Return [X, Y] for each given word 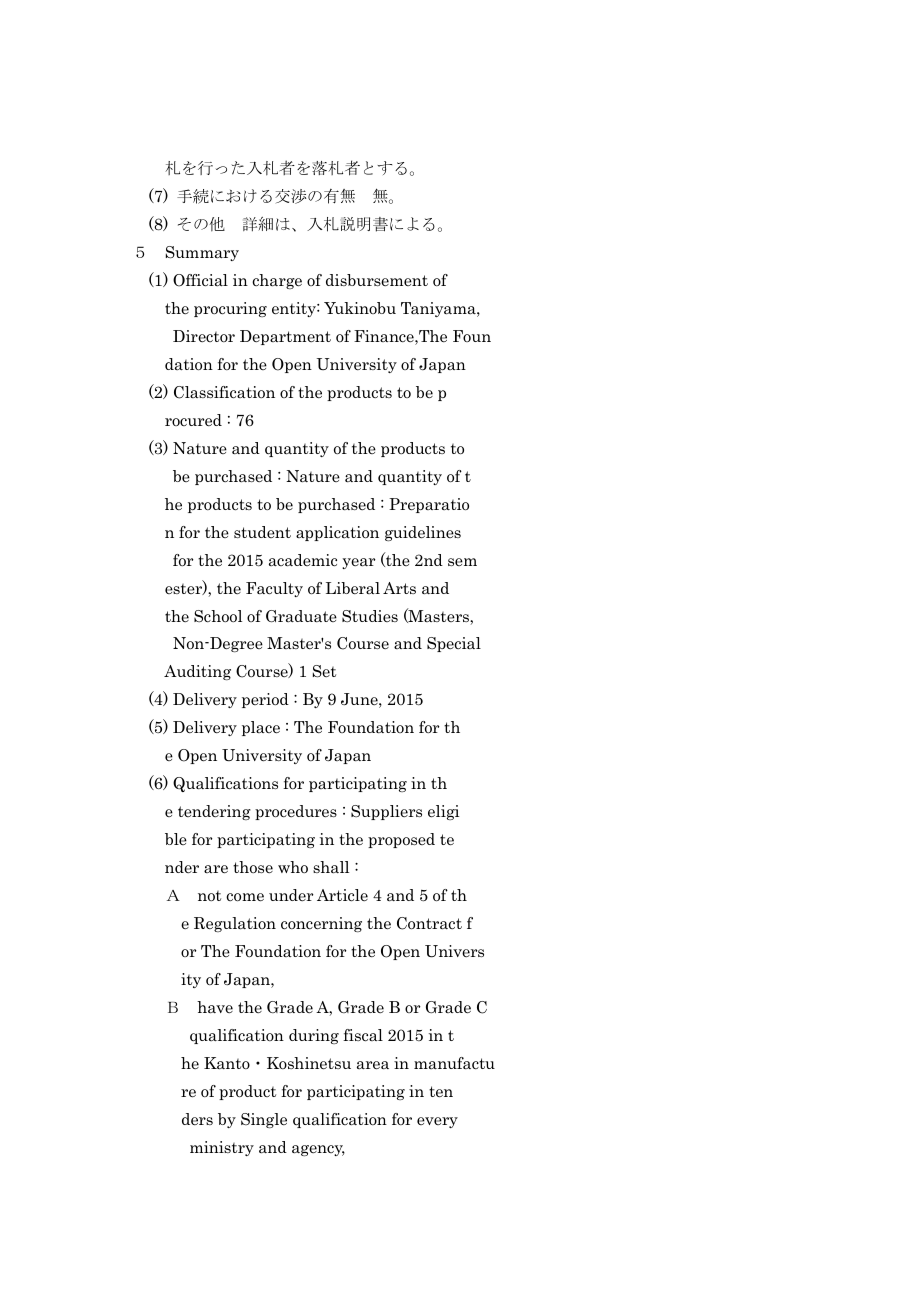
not [209, 896]
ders [197, 1119]
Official [200, 280]
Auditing [197, 672]
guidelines [423, 533]
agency [318, 1150]
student [262, 532]
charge [277, 281]
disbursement [377, 280]
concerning [321, 924]
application [337, 533]
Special [454, 644]
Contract [429, 923]
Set [324, 671]
